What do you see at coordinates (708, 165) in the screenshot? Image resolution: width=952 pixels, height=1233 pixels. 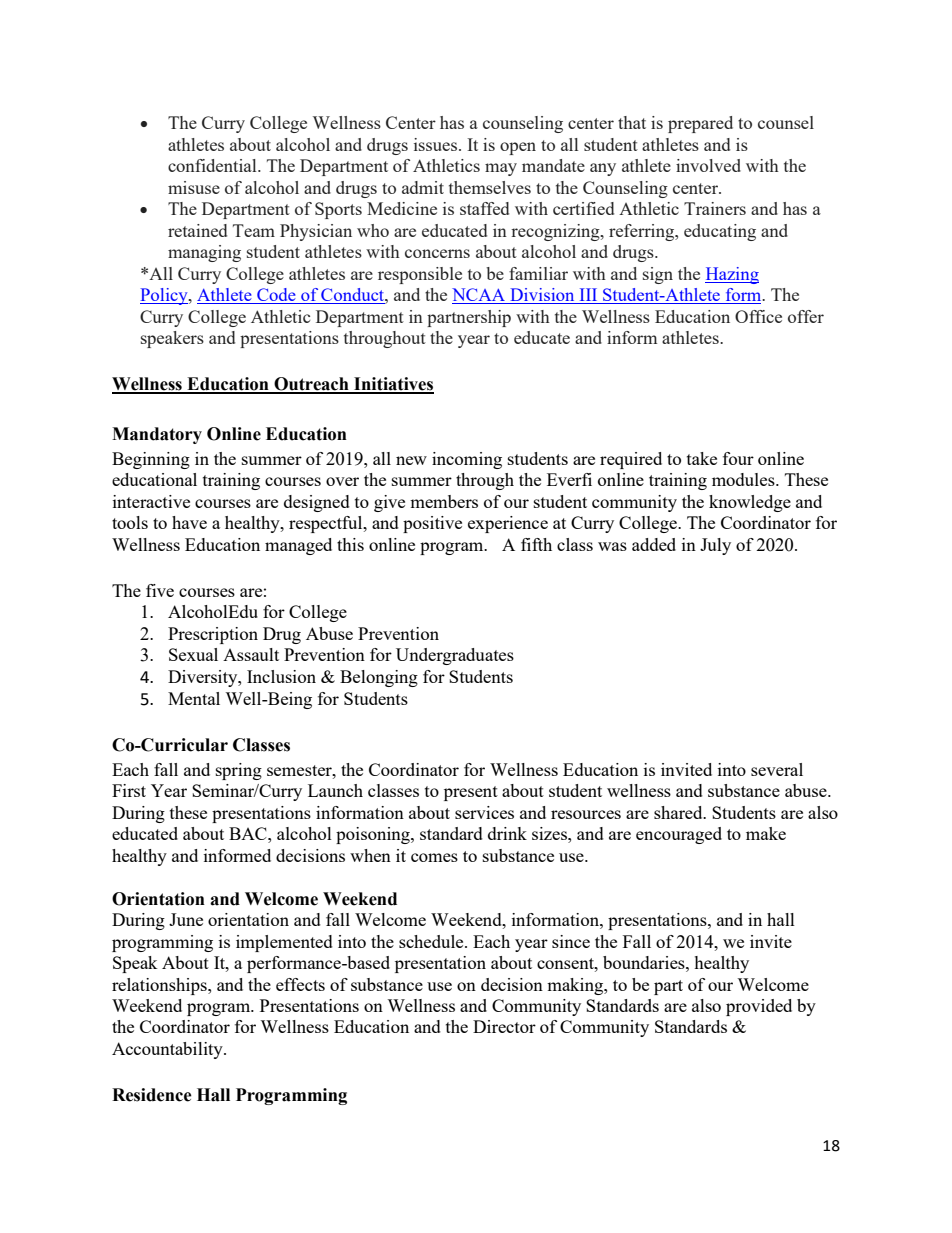 I see `involved` at bounding box center [708, 165].
